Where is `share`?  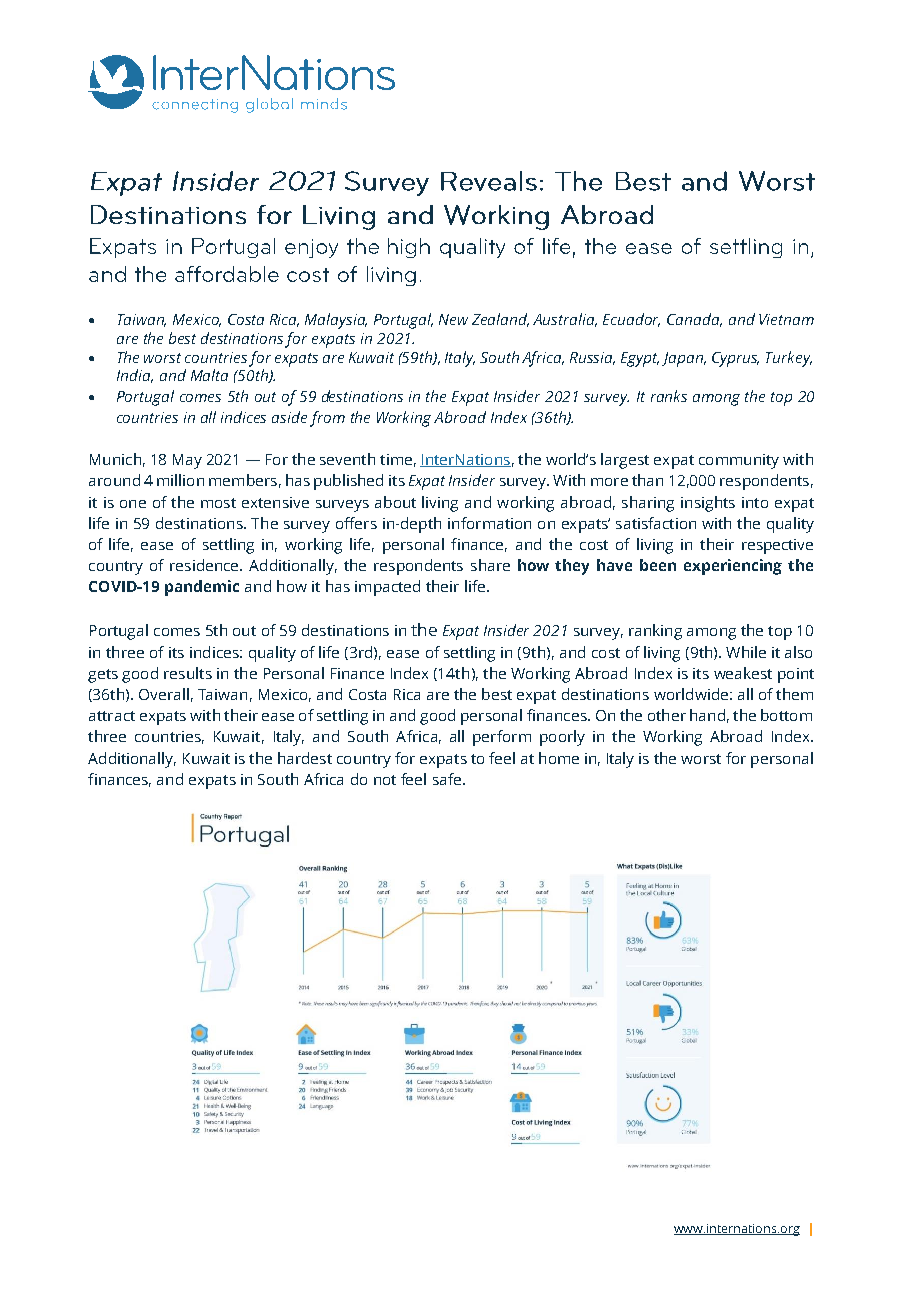 share is located at coordinates (490, 565).
